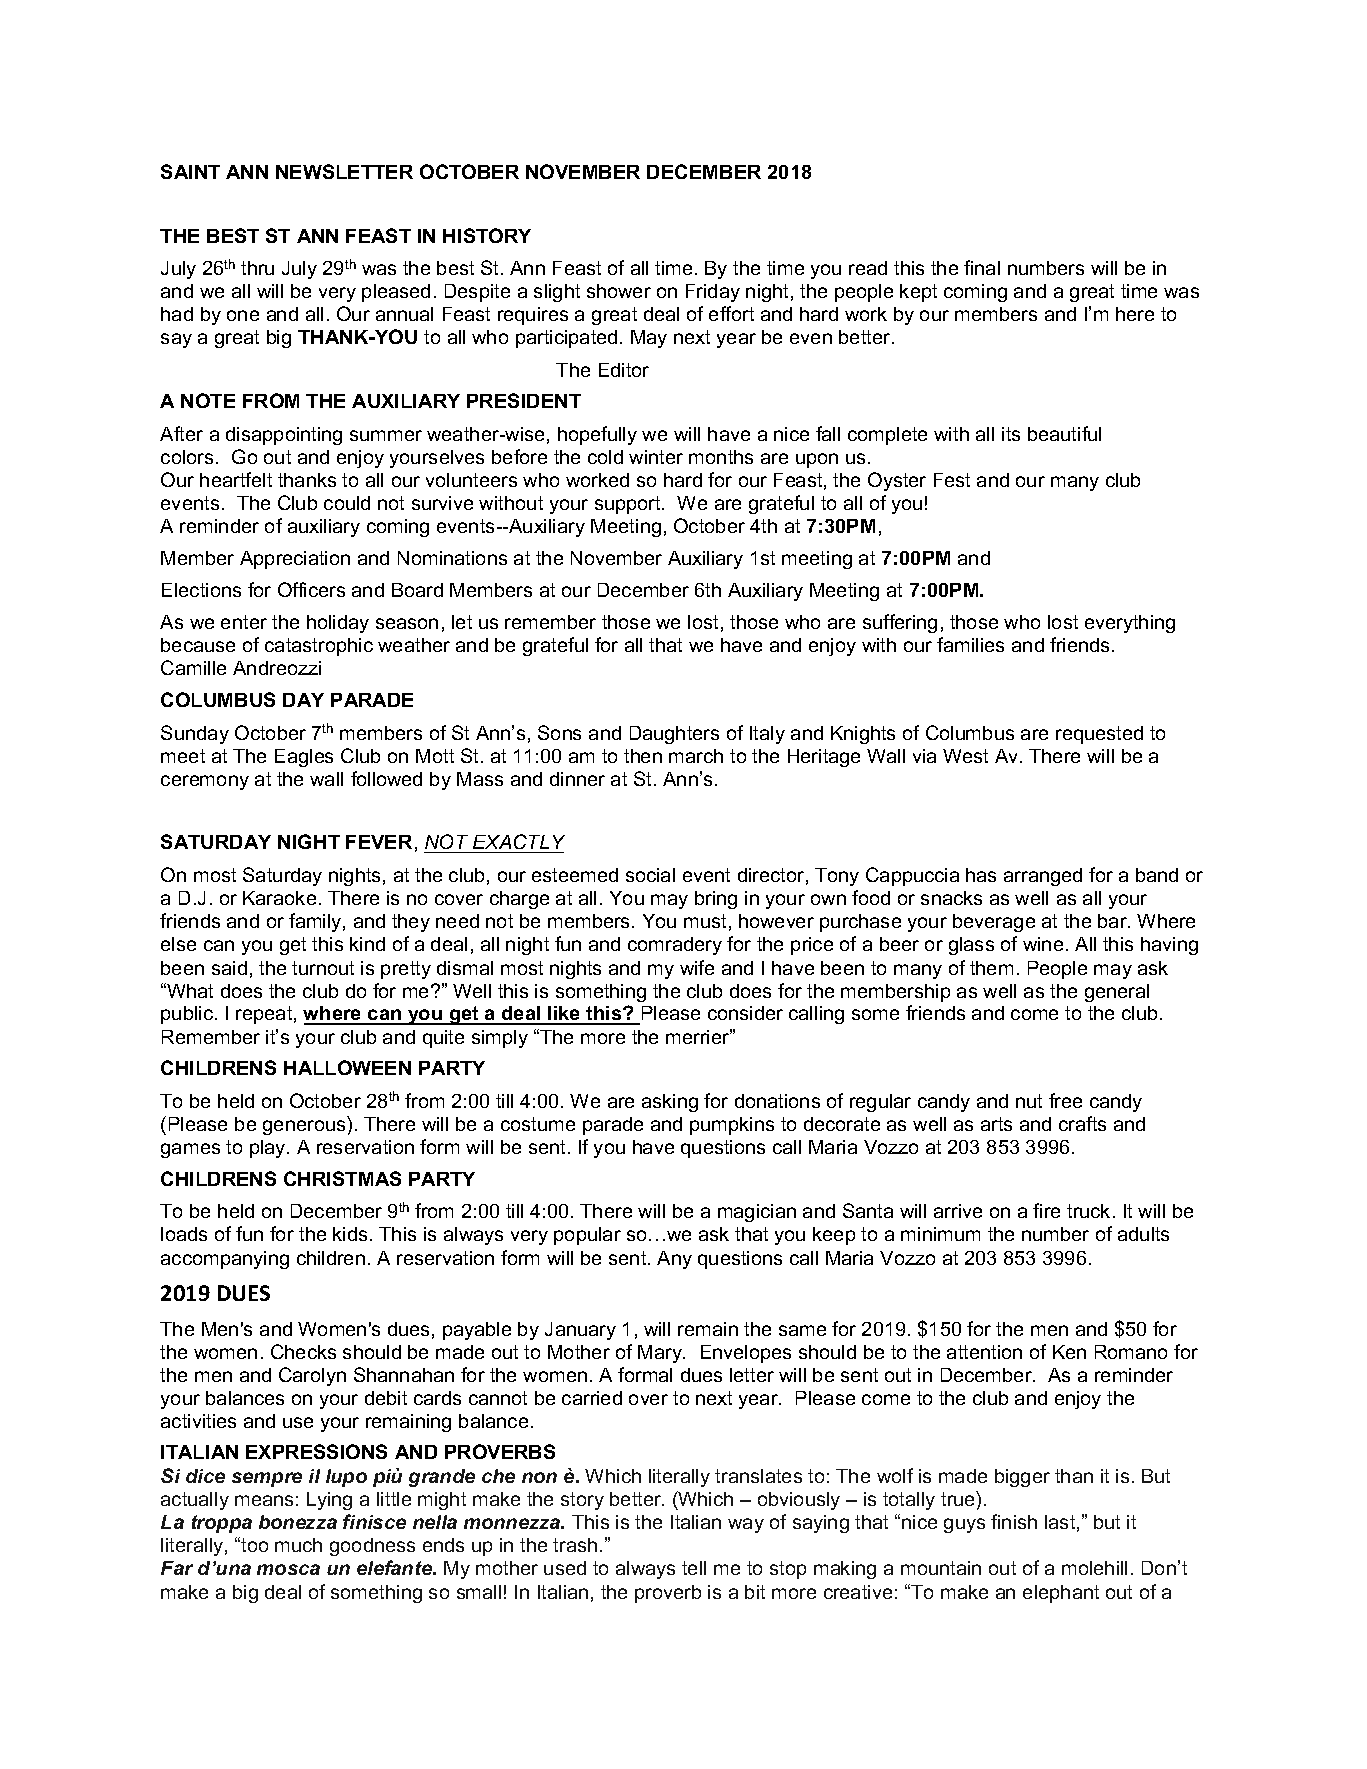  What do you see at coordinates (694, 1568) in the screenshot?
I see `tell` at bounding box center [694, 1568].
